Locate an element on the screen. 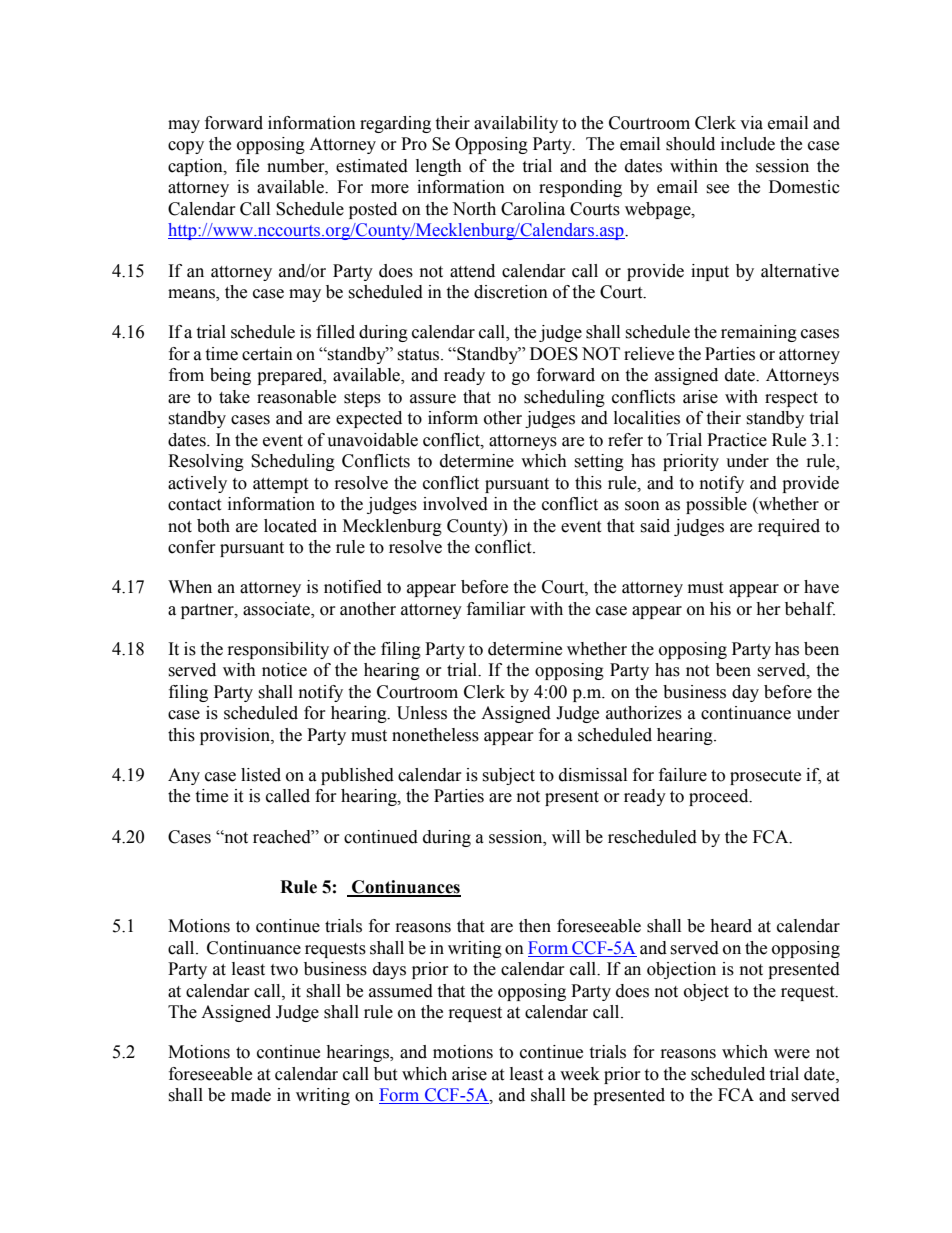 This screenshot has height=1233, width=952. file is located at coordinates (247, 166).
